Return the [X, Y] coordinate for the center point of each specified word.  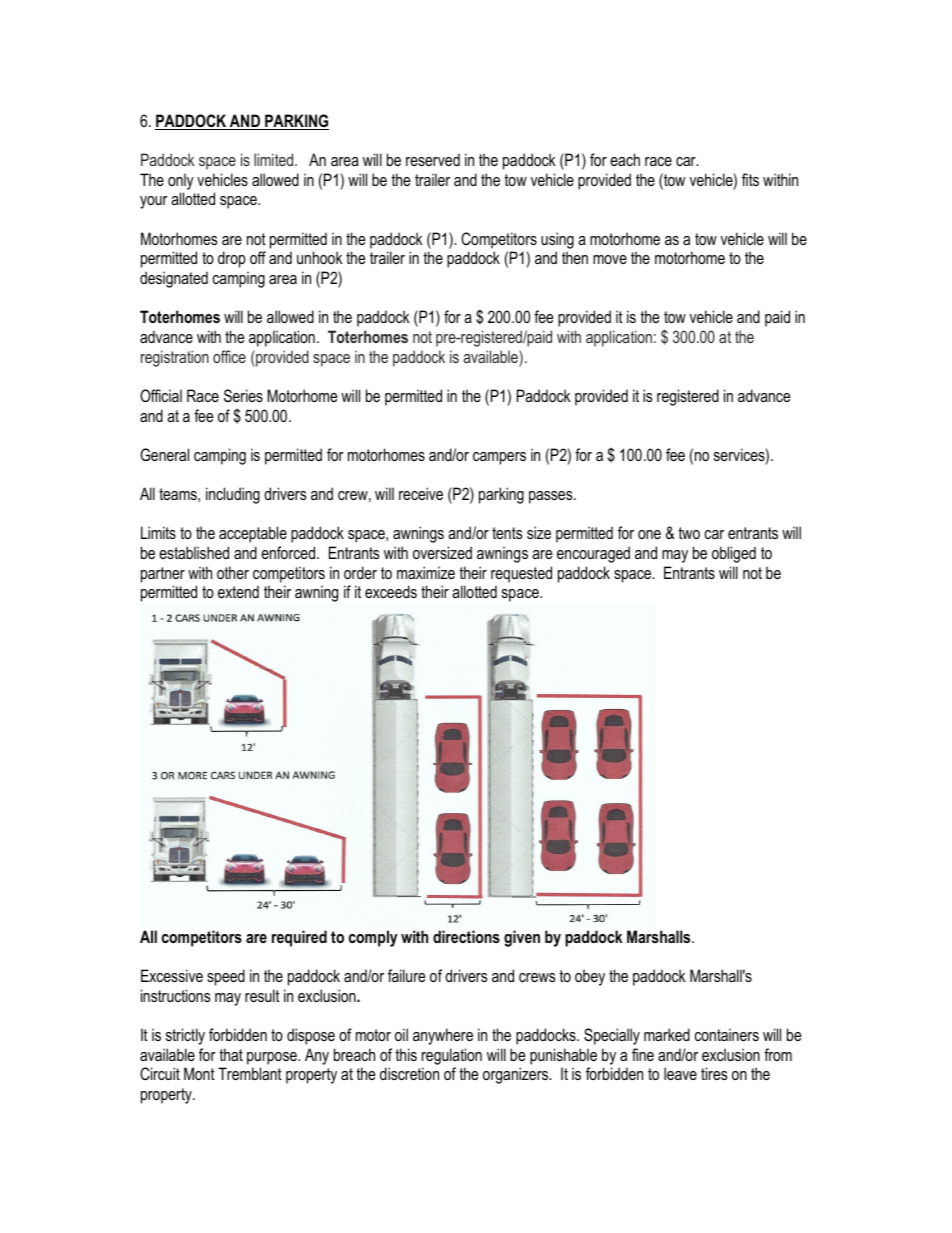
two [689, 533]
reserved [433, 159]
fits [750, 179]
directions [466, 936]
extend [238, 591]
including [233, 495]
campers [499, 458]
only [181, 183]
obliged [734, 554]
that [231, 1054]
